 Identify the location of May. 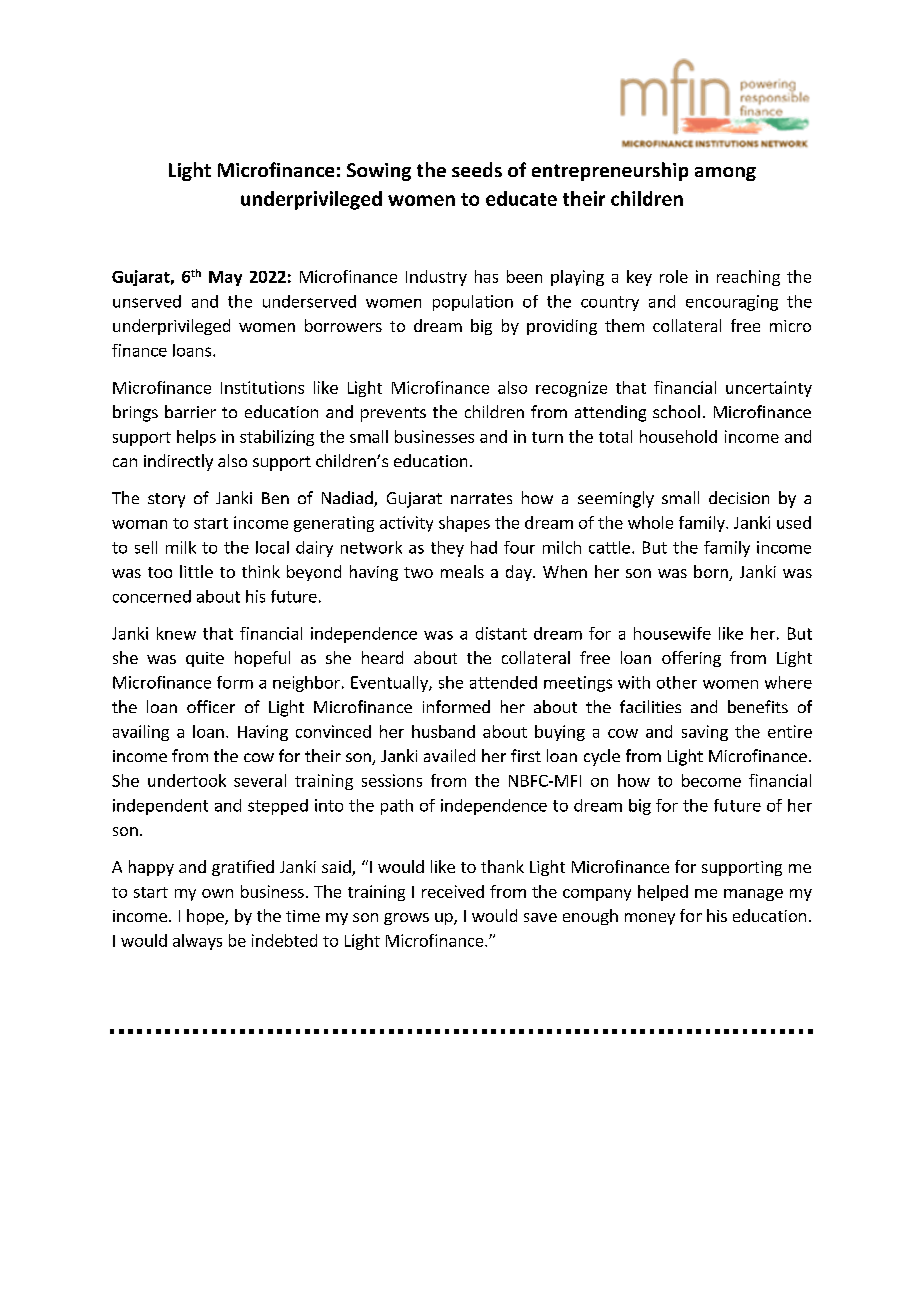
(225, 278).
